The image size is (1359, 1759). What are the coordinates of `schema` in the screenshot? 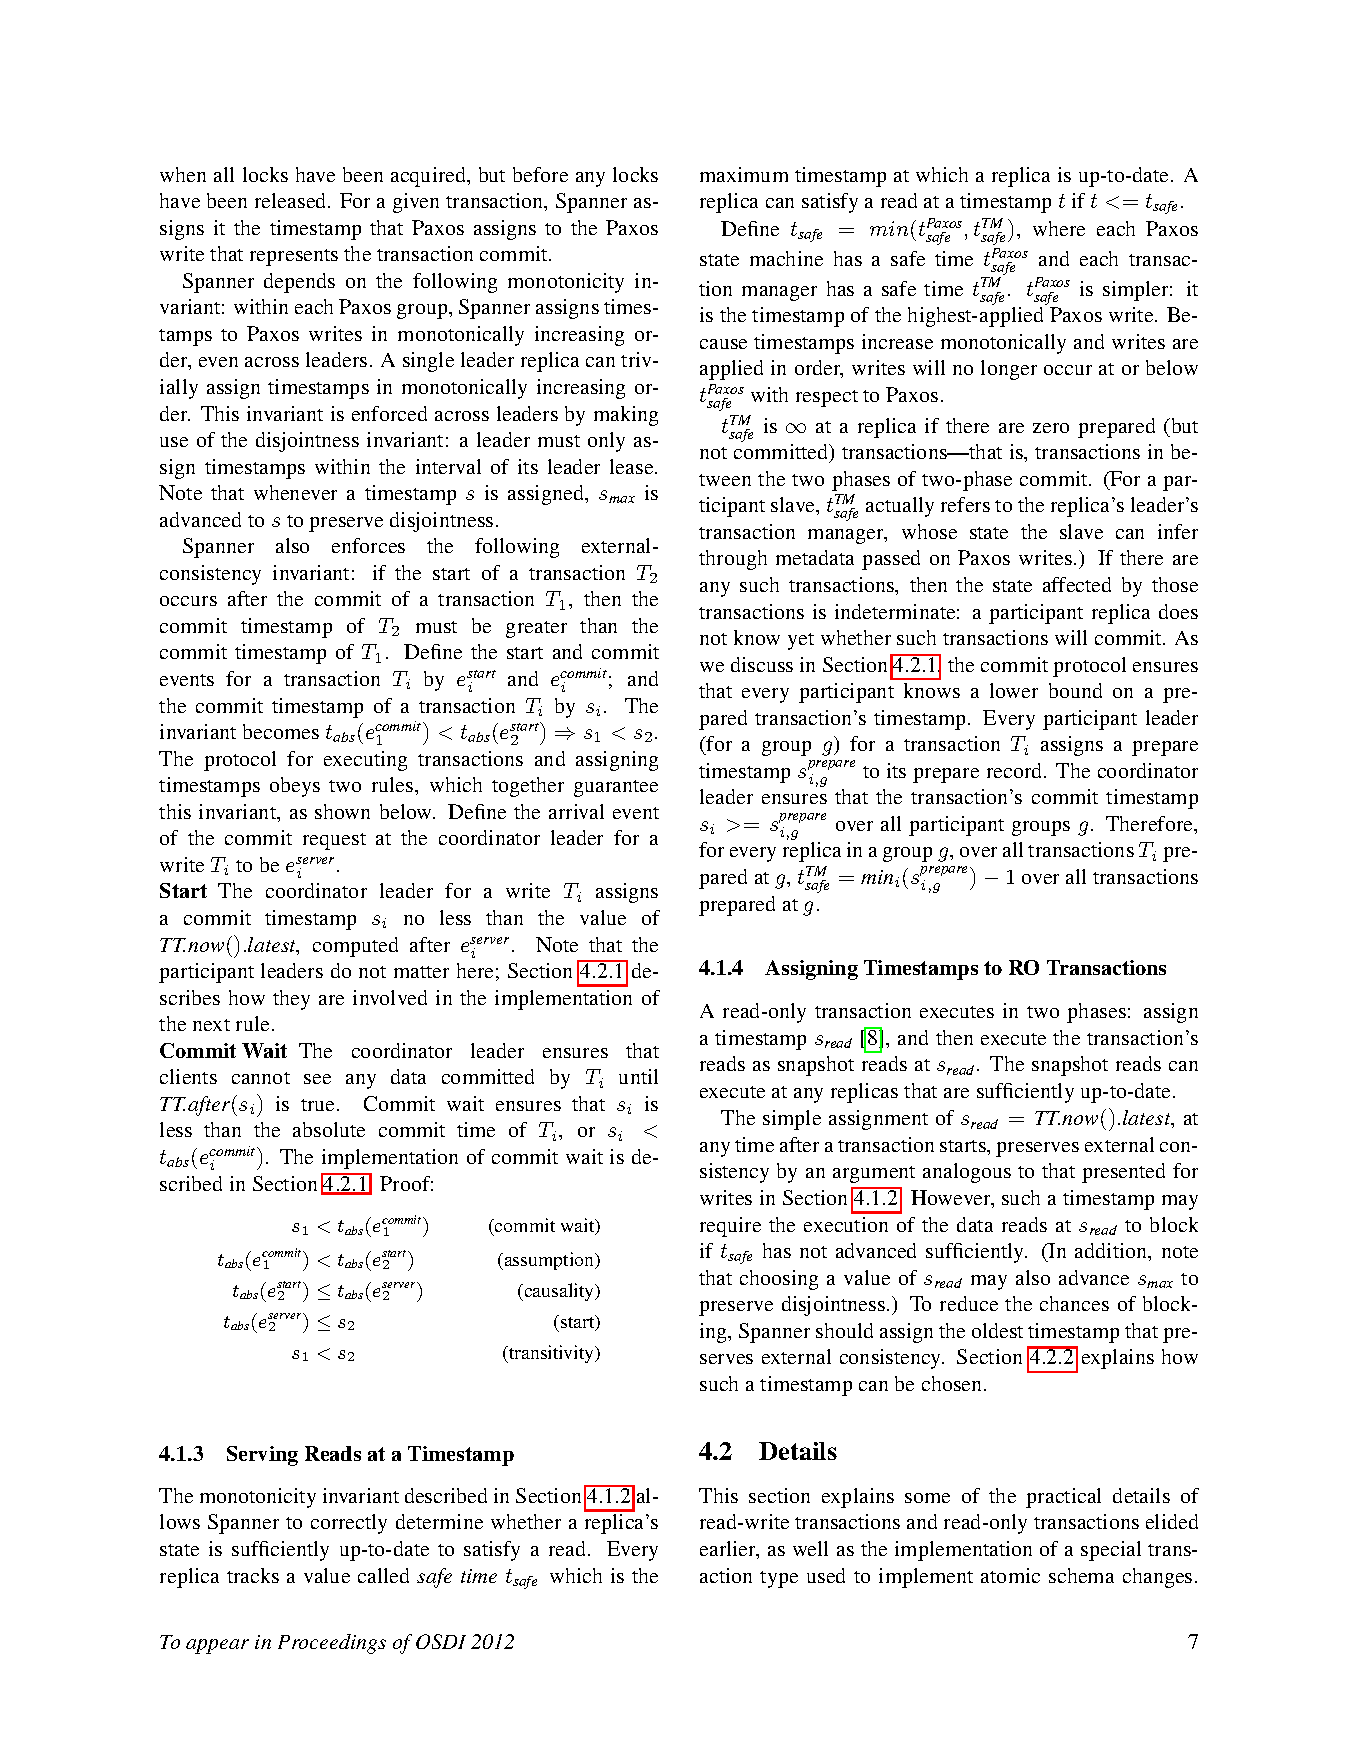 It's located at (1081, 1575).
